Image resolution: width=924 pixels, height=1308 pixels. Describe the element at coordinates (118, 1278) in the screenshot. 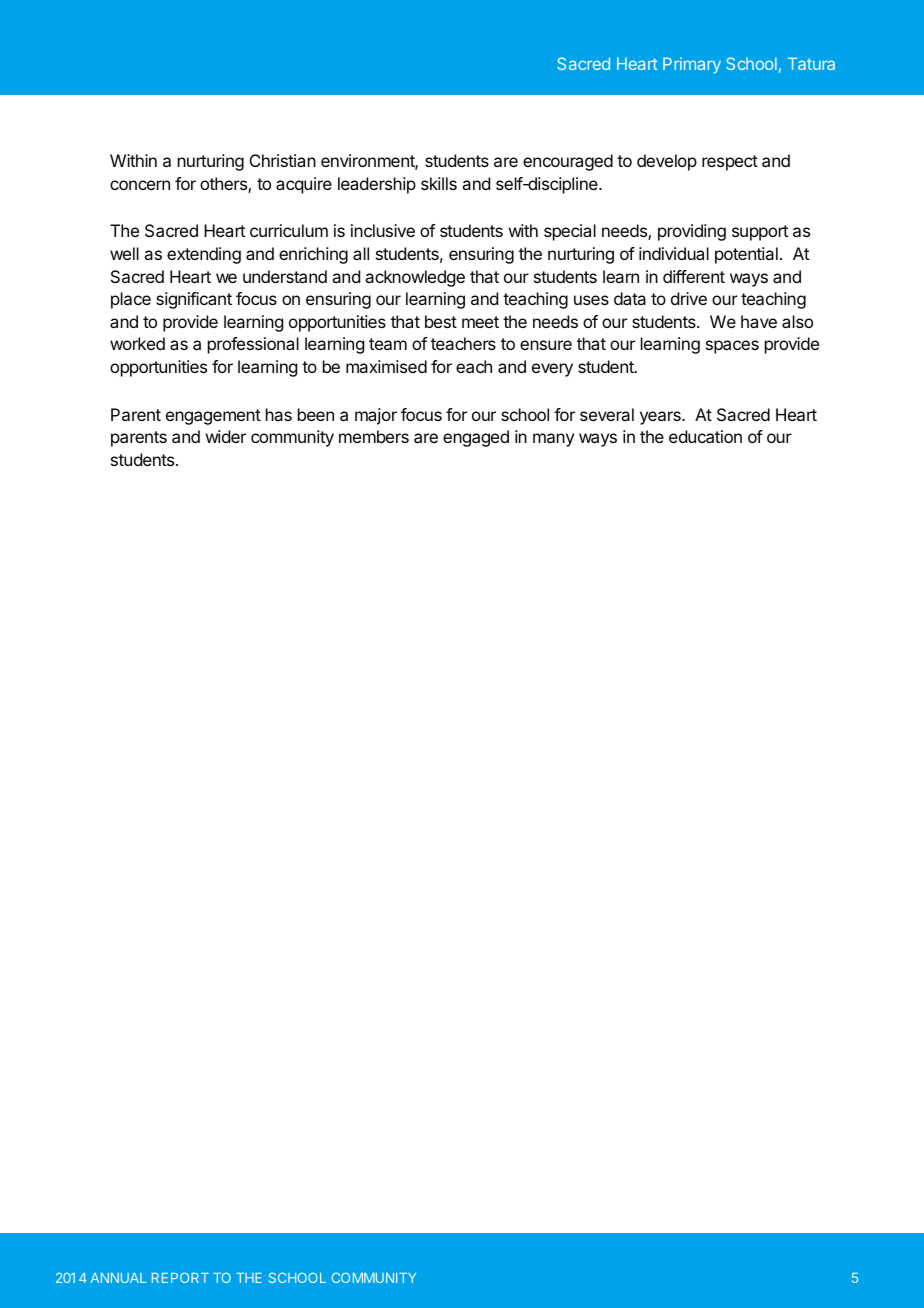

I see `ANNUAL` at that location.
